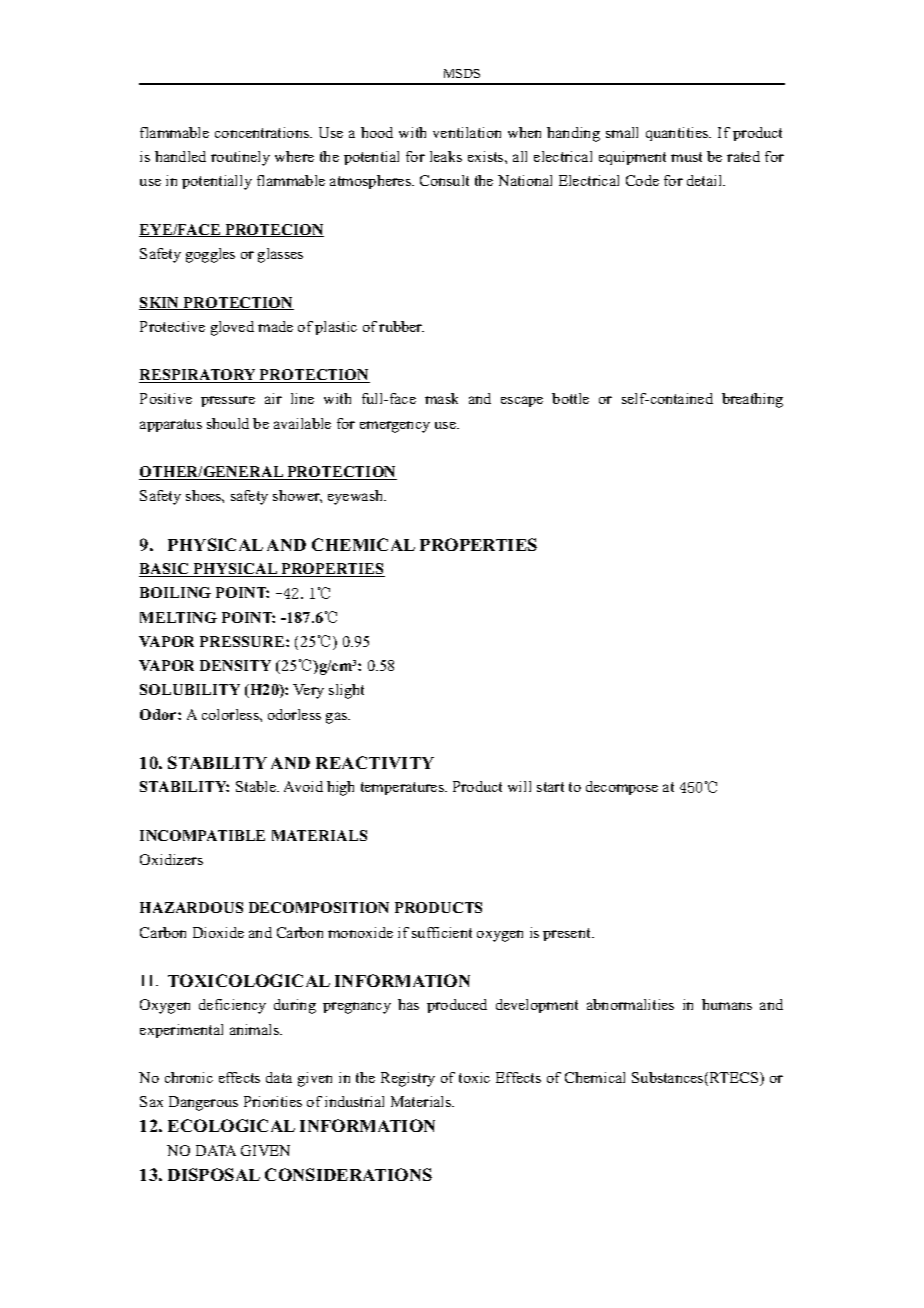  What do you see at coordinates (263, 132) in the document?
I see `concentrations` at bounding box center [263, 132].
